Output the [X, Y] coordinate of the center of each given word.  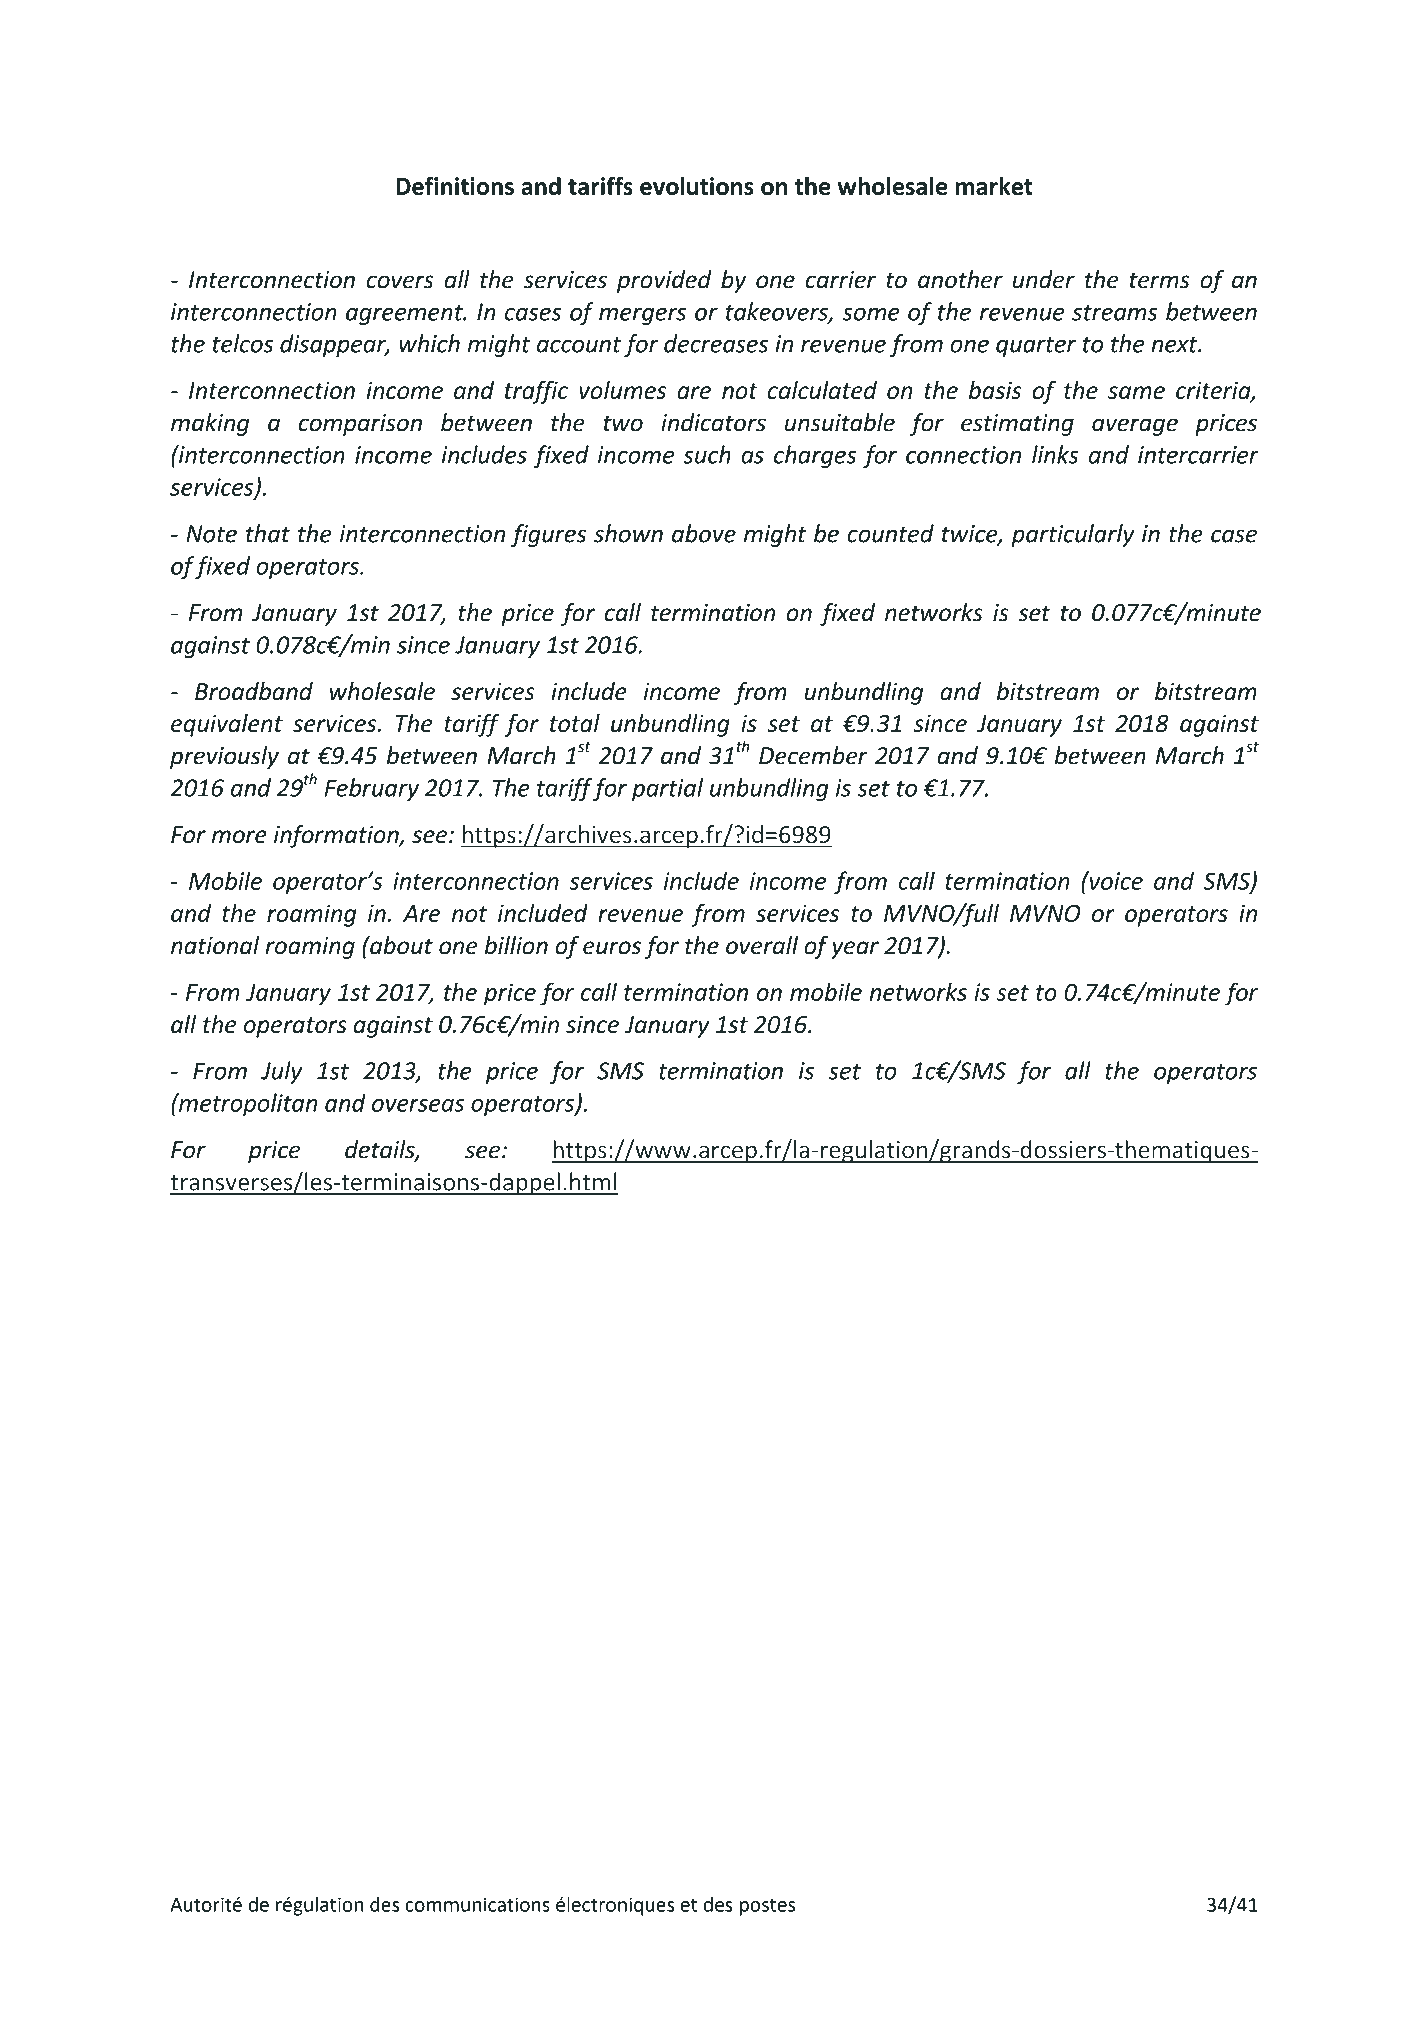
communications [477, 1904]
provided [664, 281]
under [1044, 279]
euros [612, 948]
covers [400, 282]
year [855, 950]
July [281, 1072]
